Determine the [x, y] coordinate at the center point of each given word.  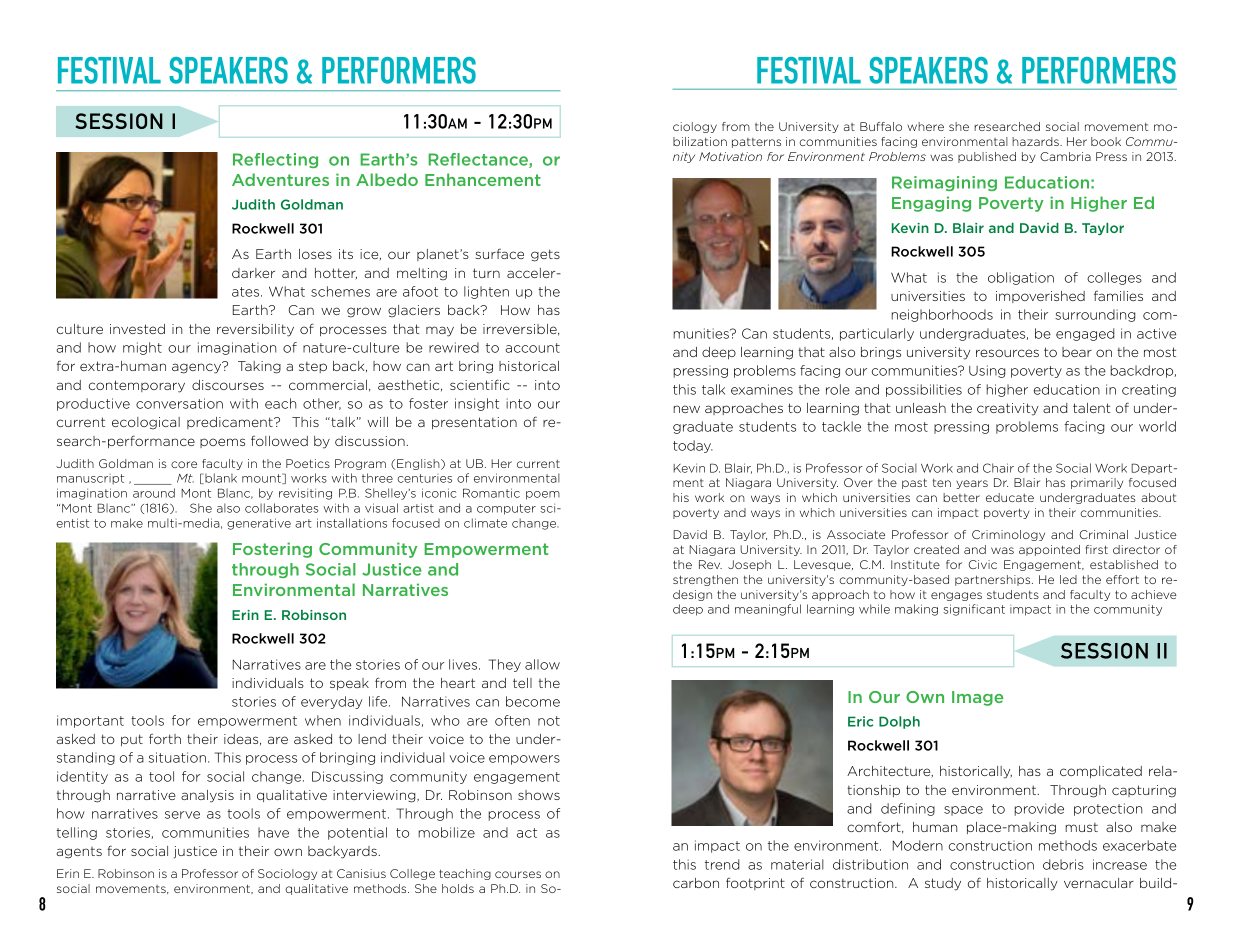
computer [506, 509]
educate [1010, 497]
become [533, 701]
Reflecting [275, 160]
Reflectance [479, 160]
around [154, 493]
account [532, 348]
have [273, 832]
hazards [1036, 141]
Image [977, 698]
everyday [331, 702]
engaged [1085, 334]
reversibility [255, 330]
